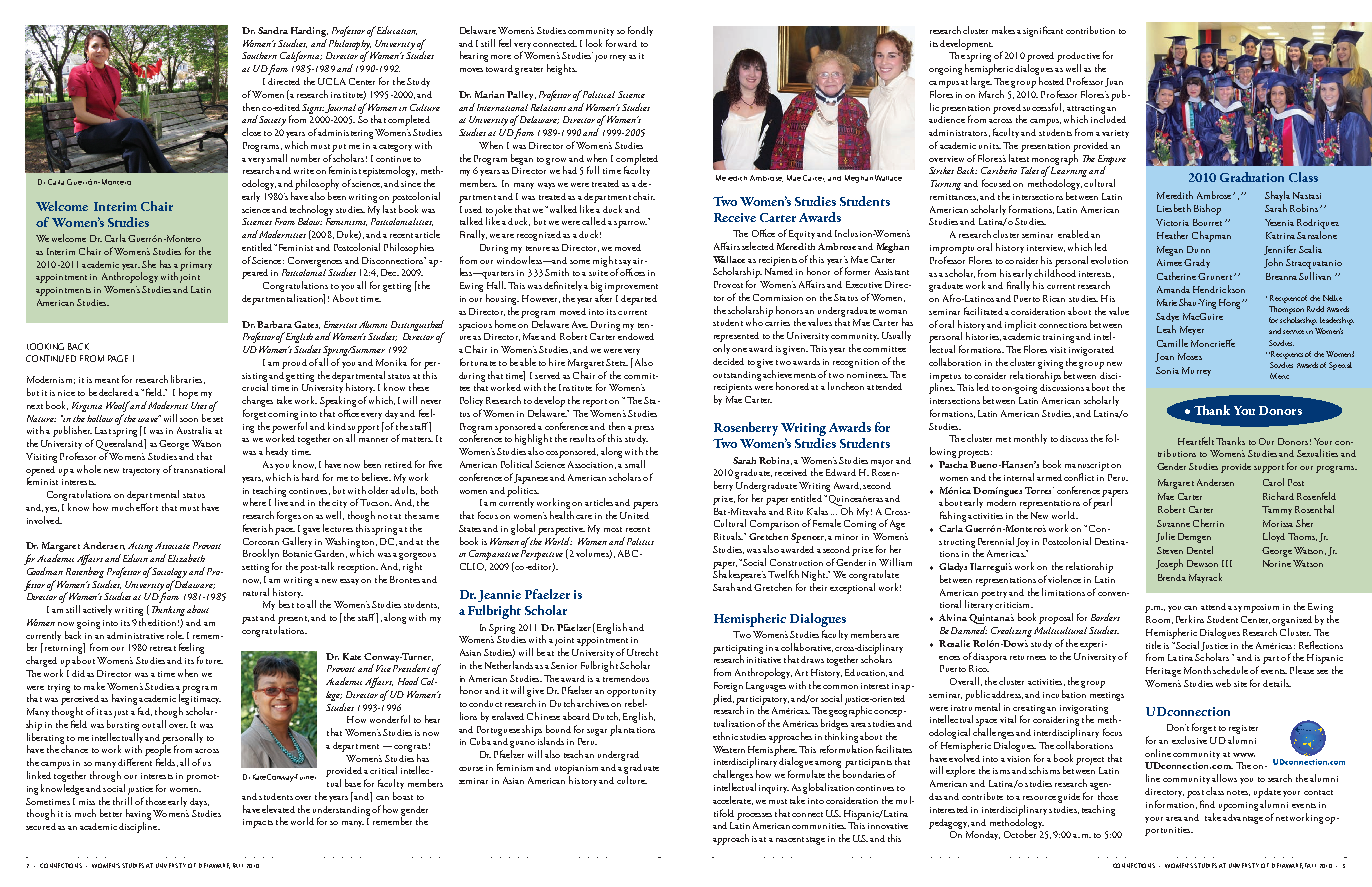 The width and height of the image is (1372, 887). What do you see at coordinates (774, 789) in the image?
I see `inquiry` at bounding box center [774, 789].
